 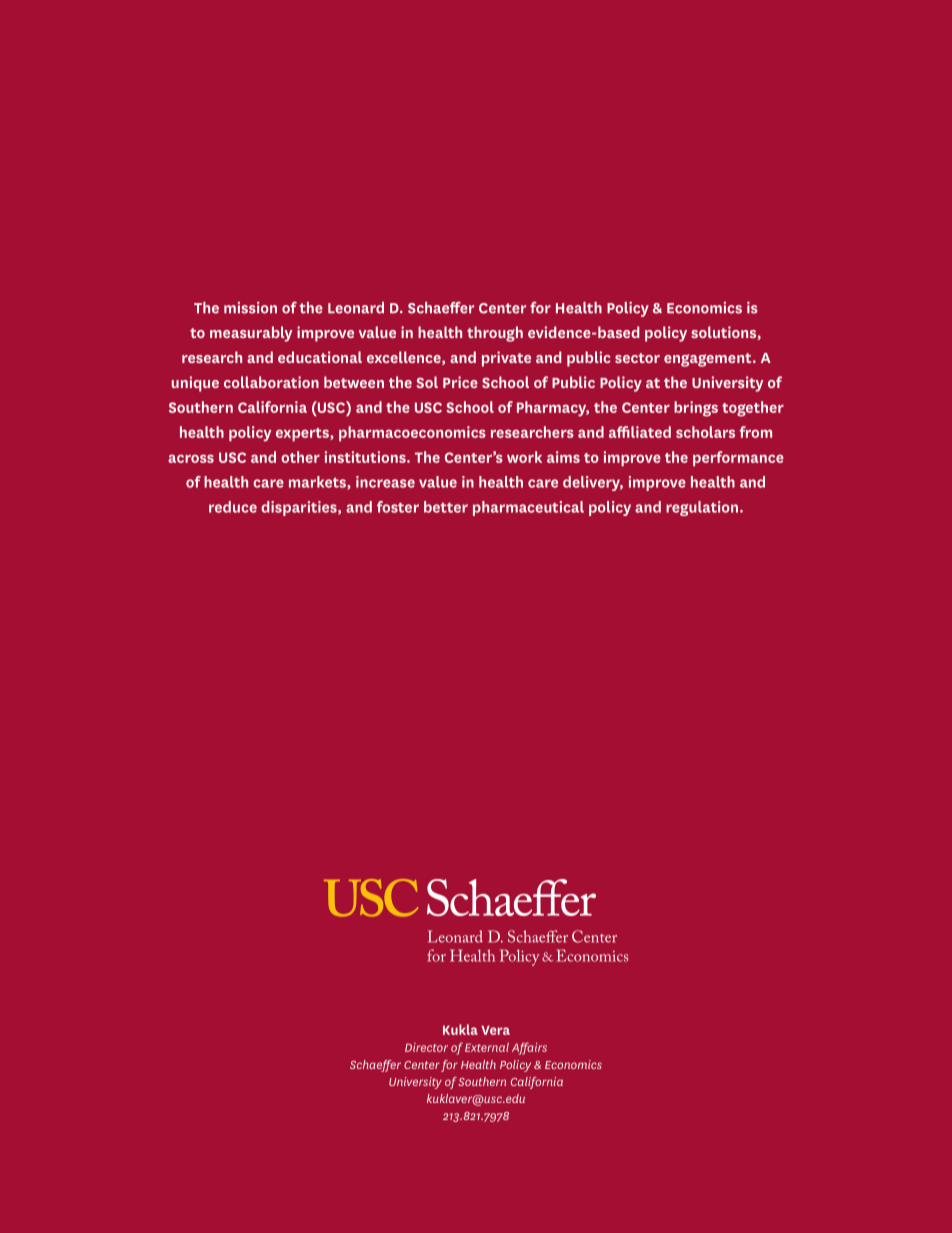 I want to click on regulation, so click(x=702, y=508).
